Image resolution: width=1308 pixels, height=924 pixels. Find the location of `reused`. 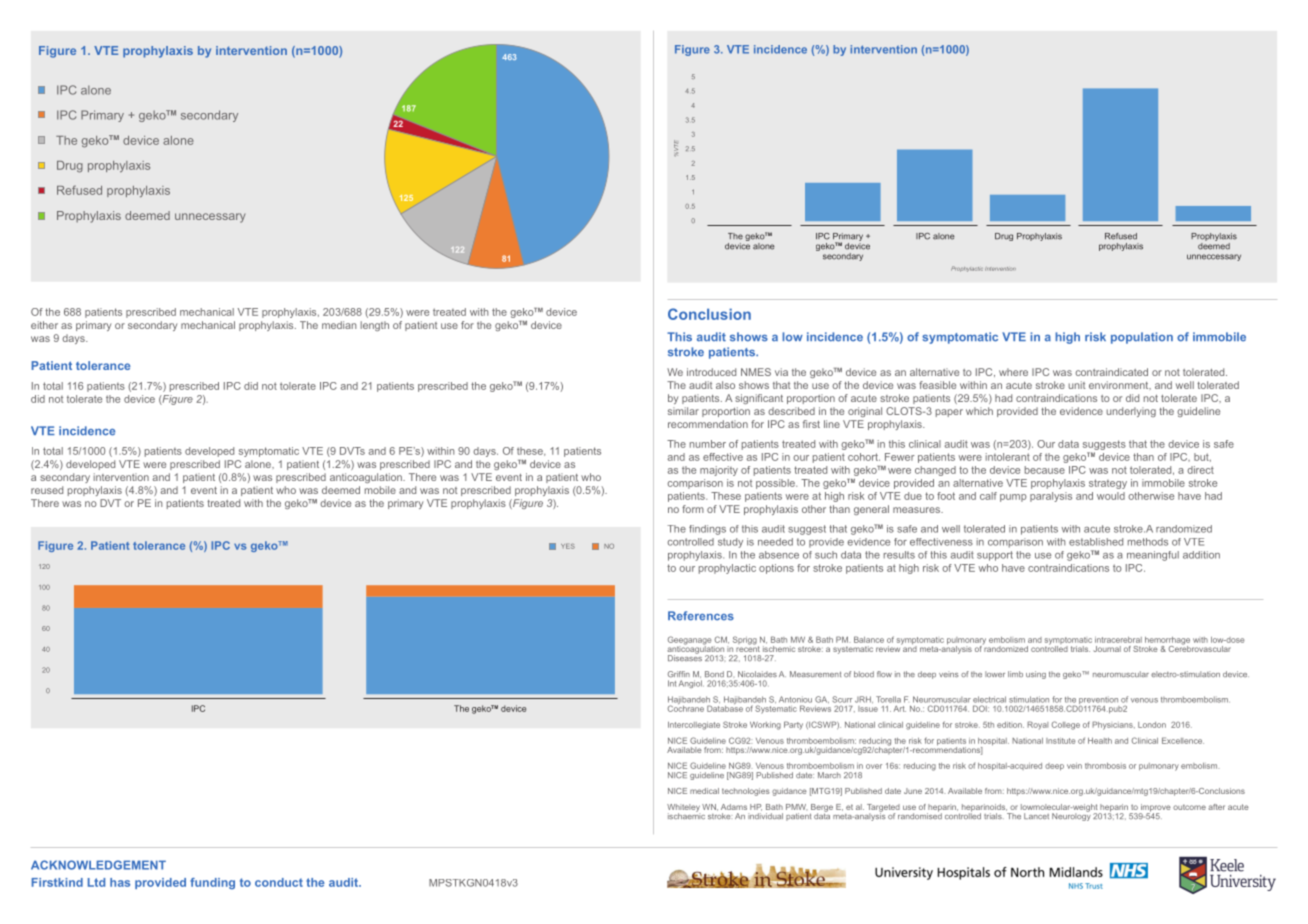

reused is located at coordinates (47, 490).
